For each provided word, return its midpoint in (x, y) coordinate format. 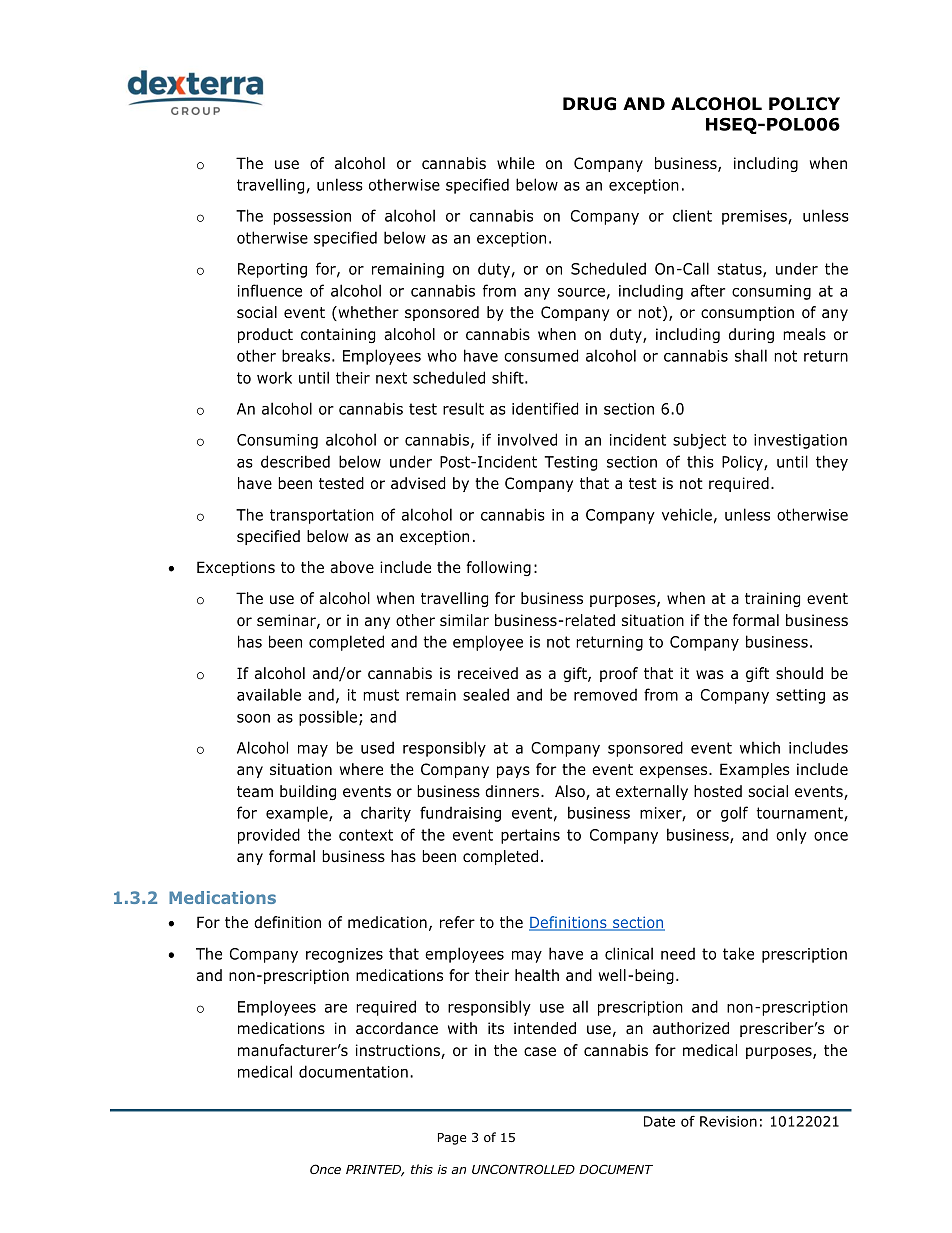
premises (755, 217)
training (772, 599)
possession (312, 217)
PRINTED (375, 1171)
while (516, 163)
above (352, 567)
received (488, 673)
